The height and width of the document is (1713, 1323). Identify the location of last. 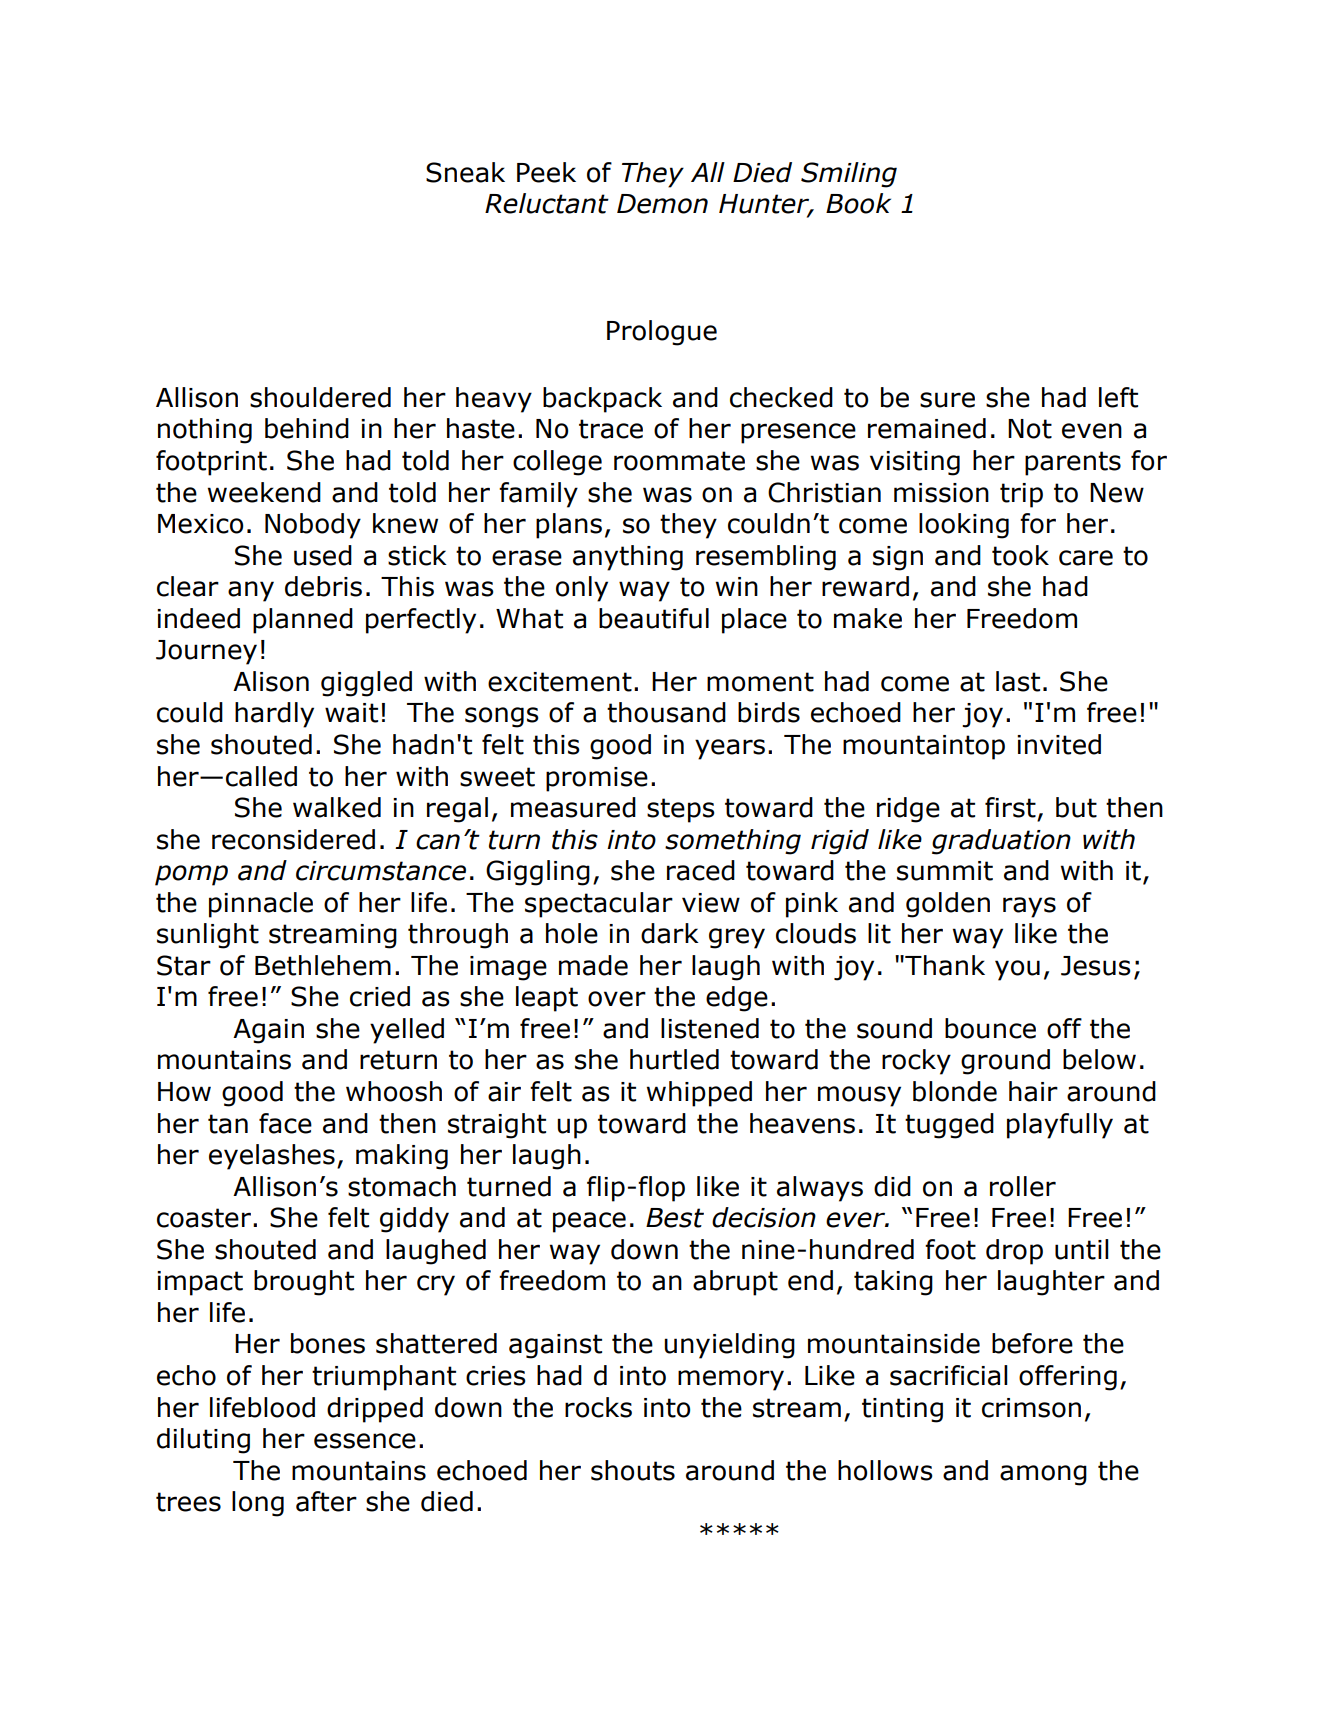
(1018, 681).
